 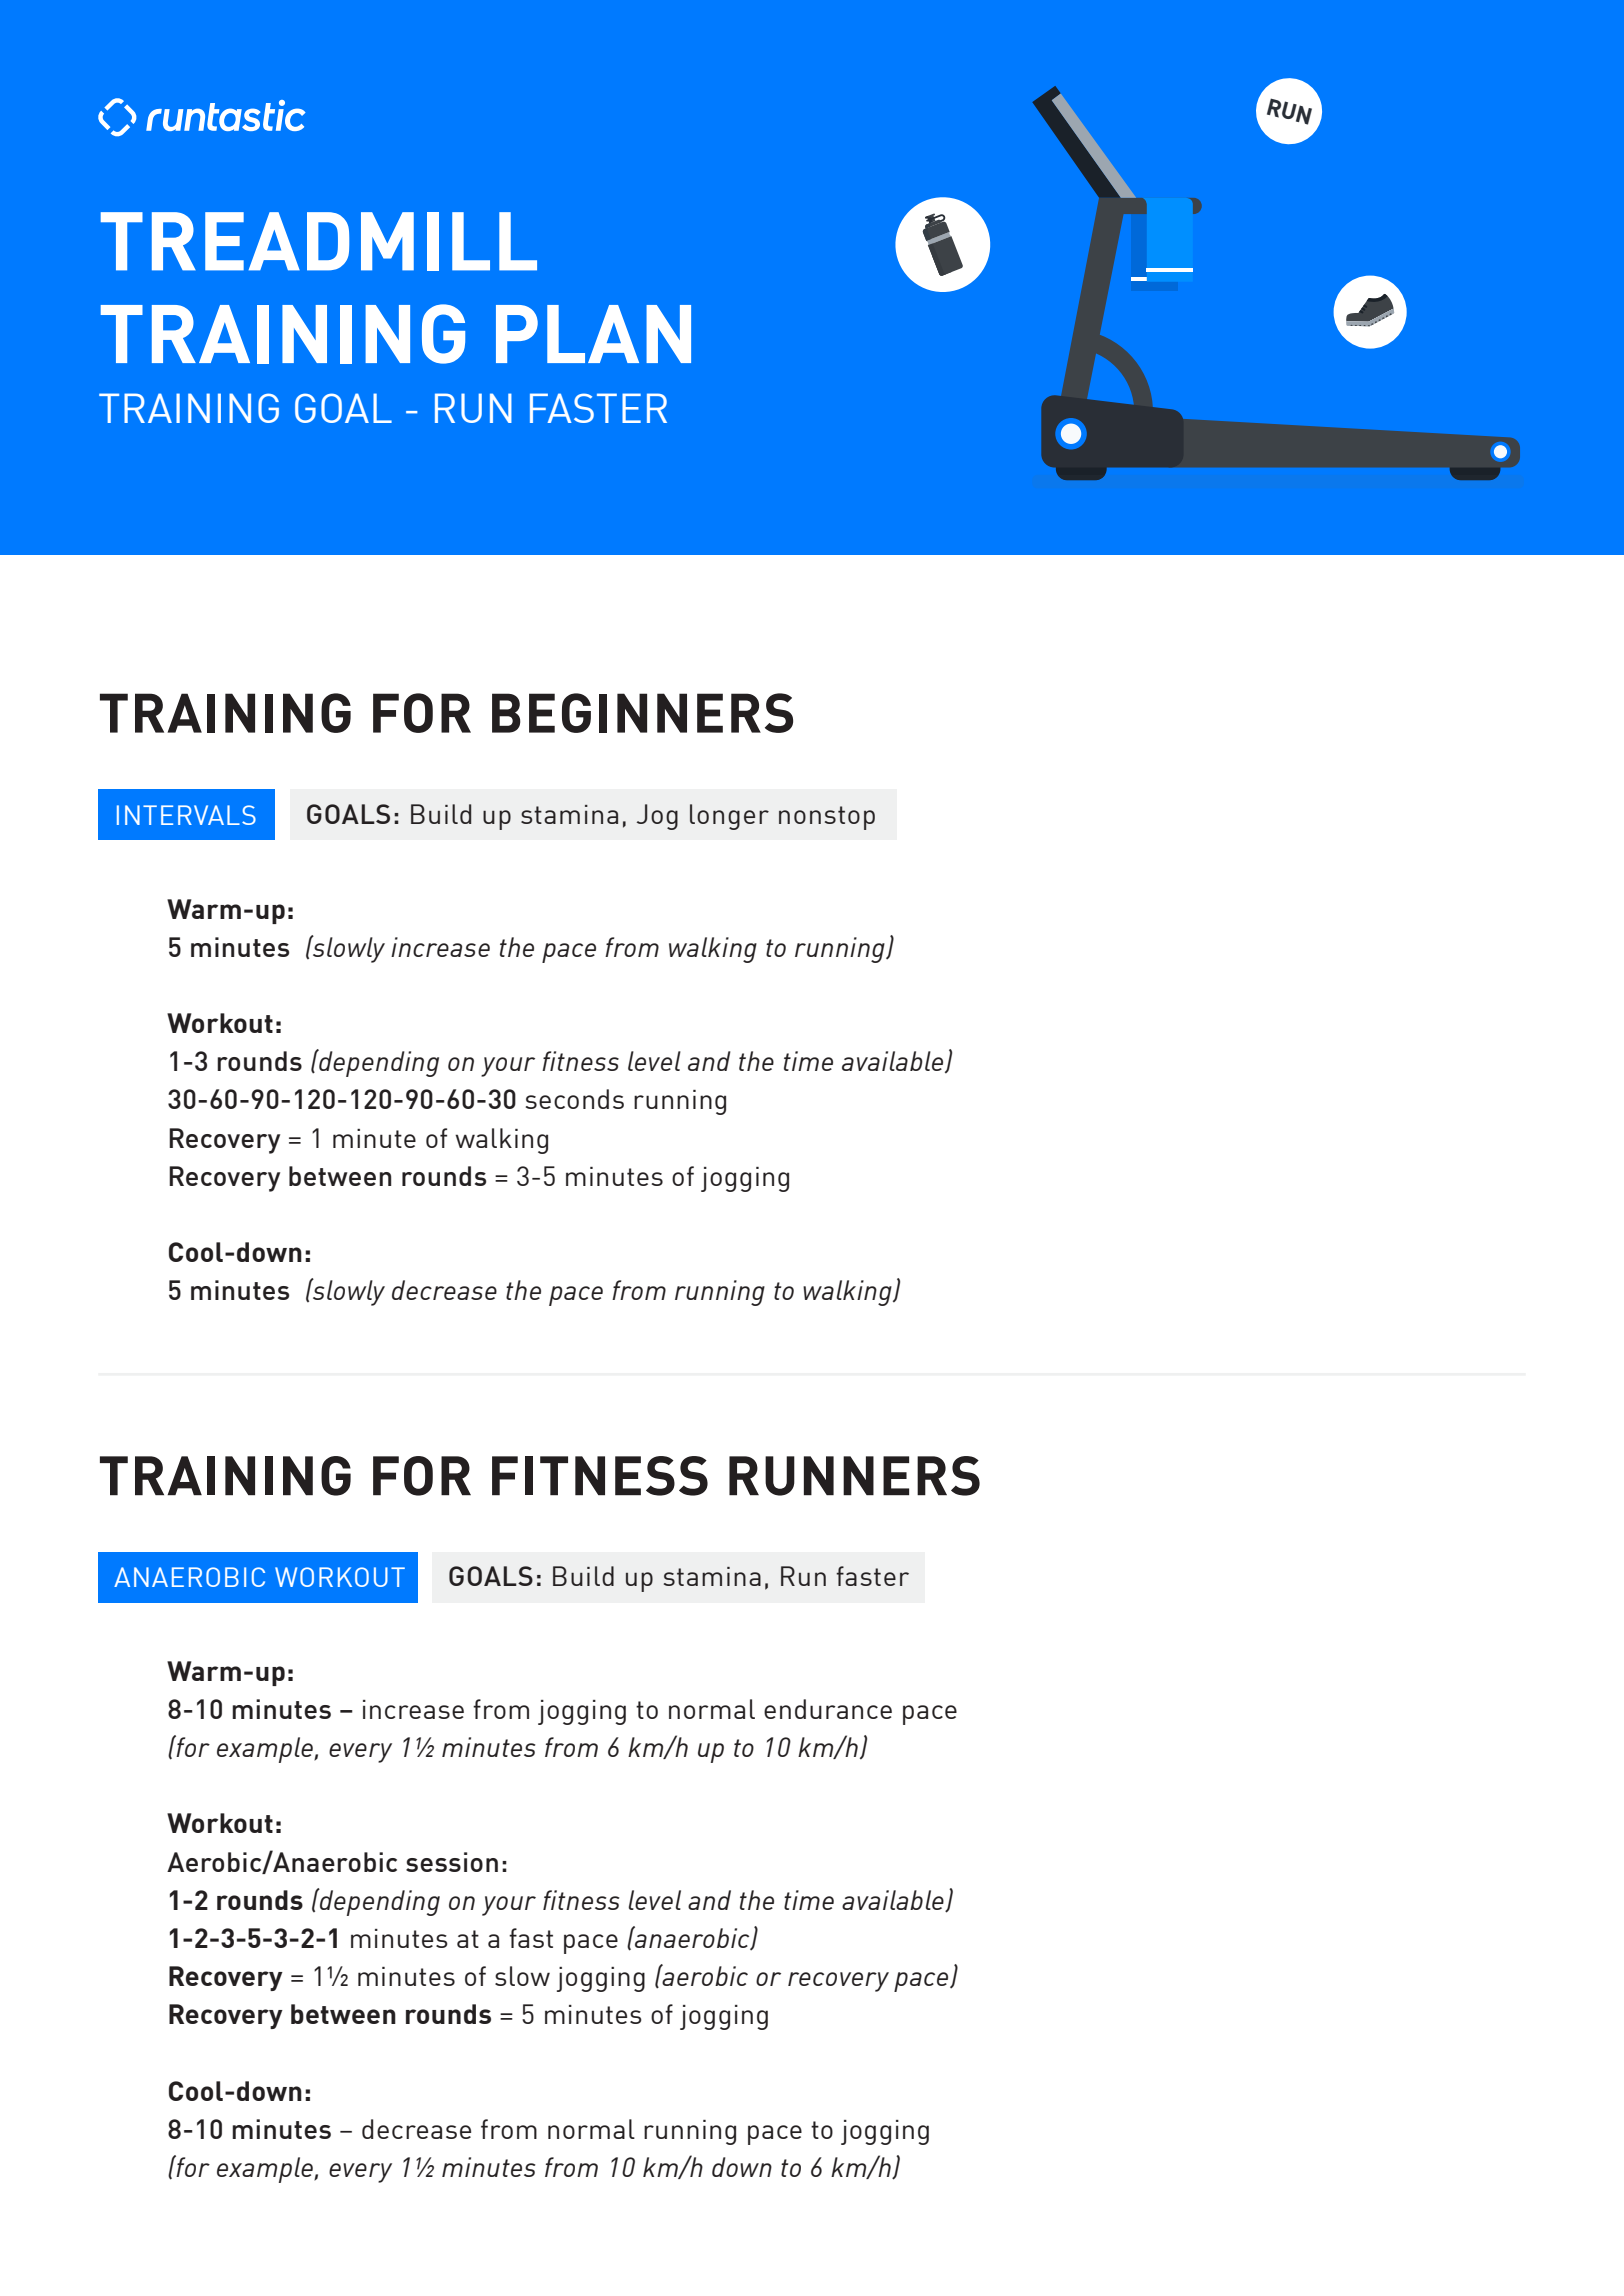 I want to click on INTERVALS, so click(x=186, y=815).
